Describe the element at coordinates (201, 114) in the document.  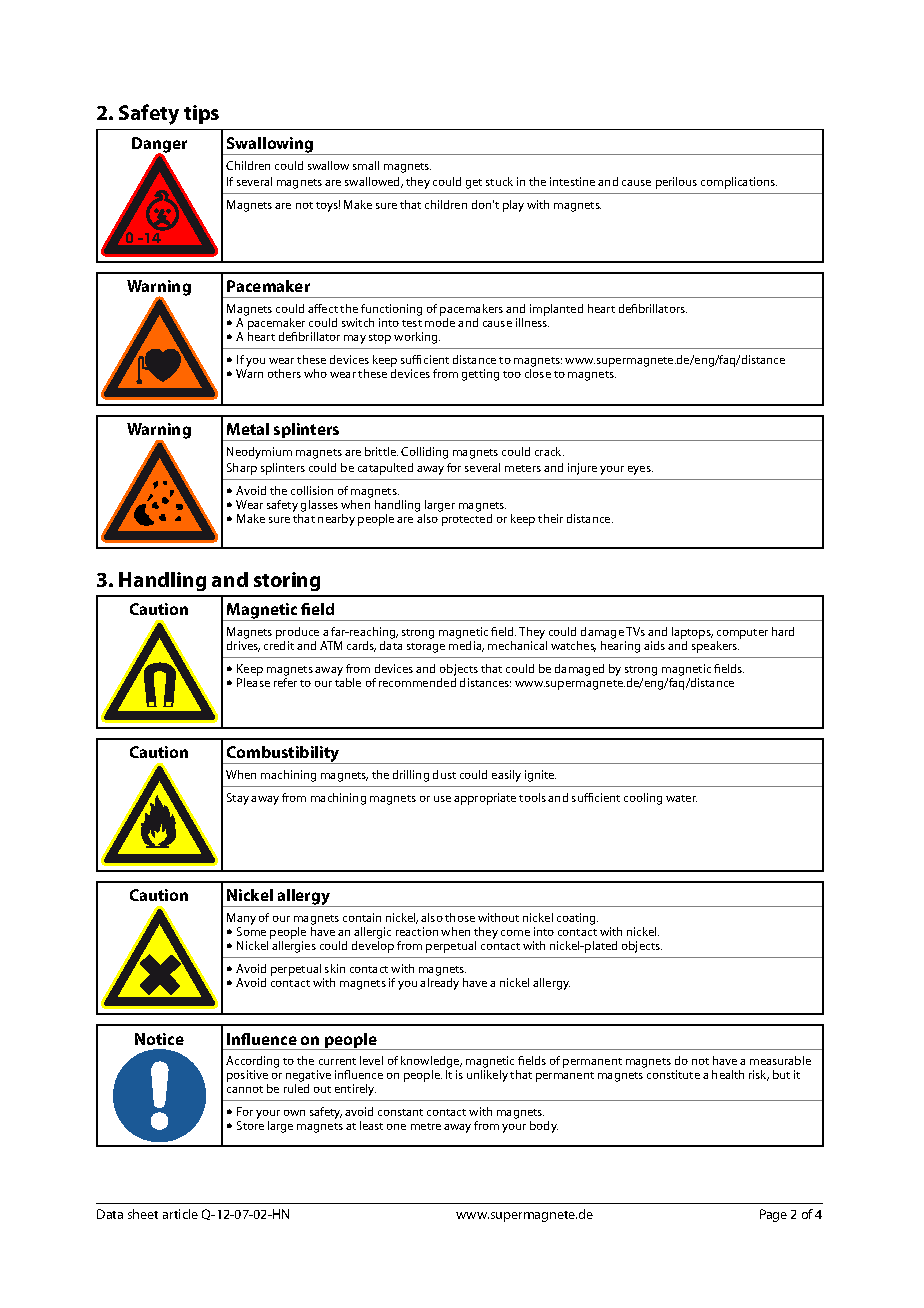
I see `tips` at that location.
